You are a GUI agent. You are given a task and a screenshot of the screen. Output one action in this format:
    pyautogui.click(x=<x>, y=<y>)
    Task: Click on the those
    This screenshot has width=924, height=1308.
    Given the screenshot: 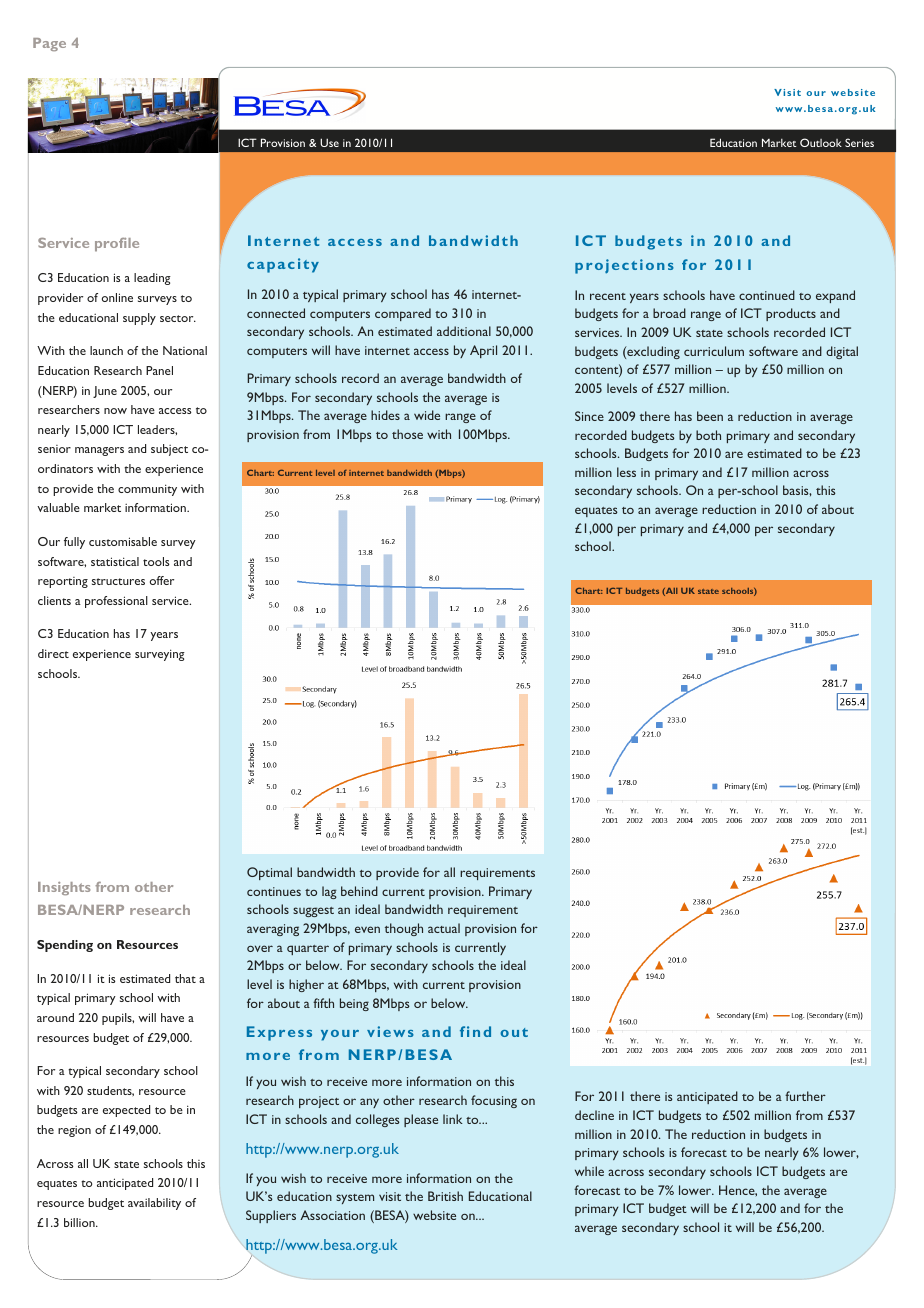 What is the action you would take?
    pyautogui.click(x=407, y=434)
